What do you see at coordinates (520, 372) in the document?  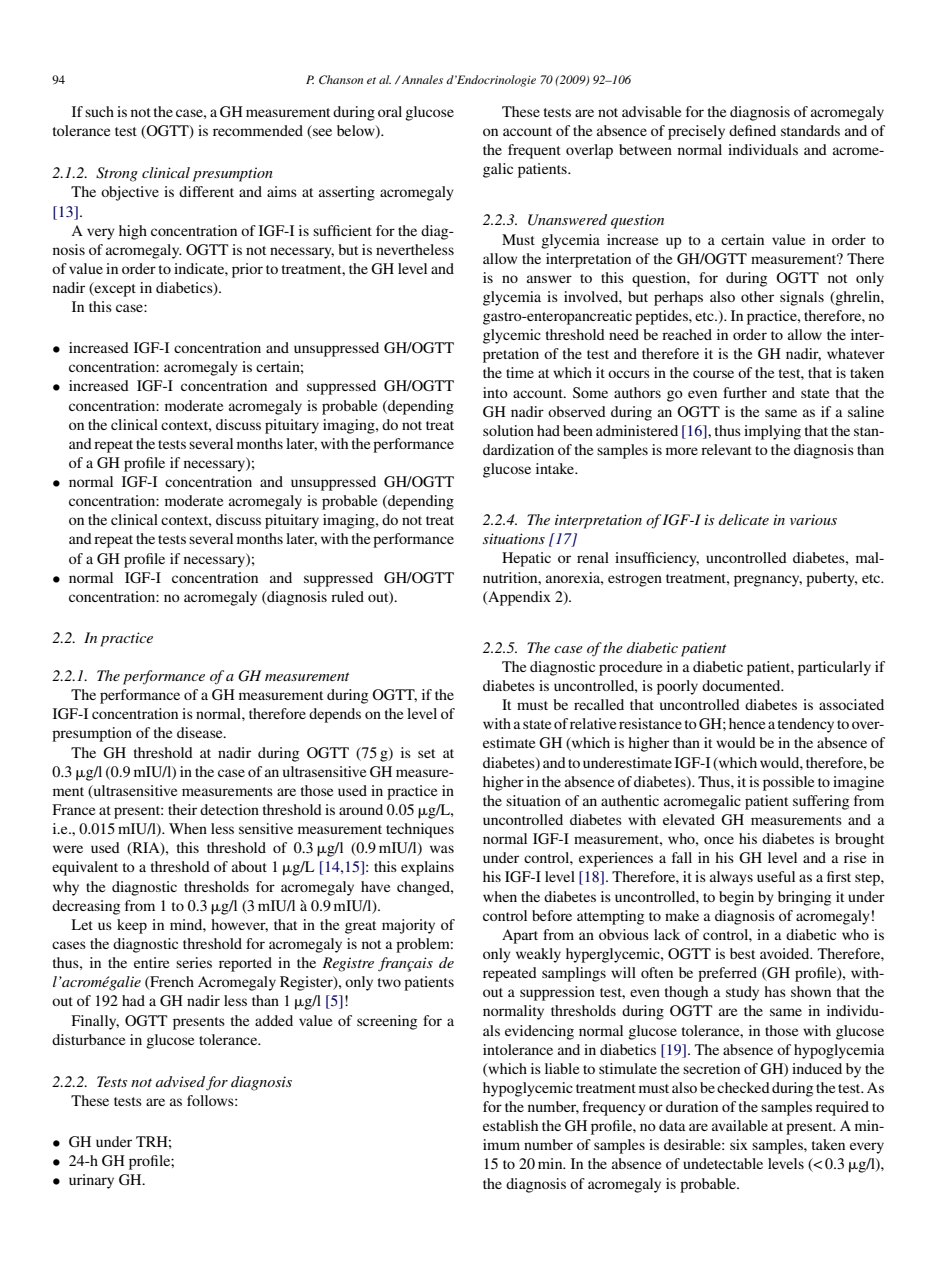 I see `time` at bounding box center [520, 372].
